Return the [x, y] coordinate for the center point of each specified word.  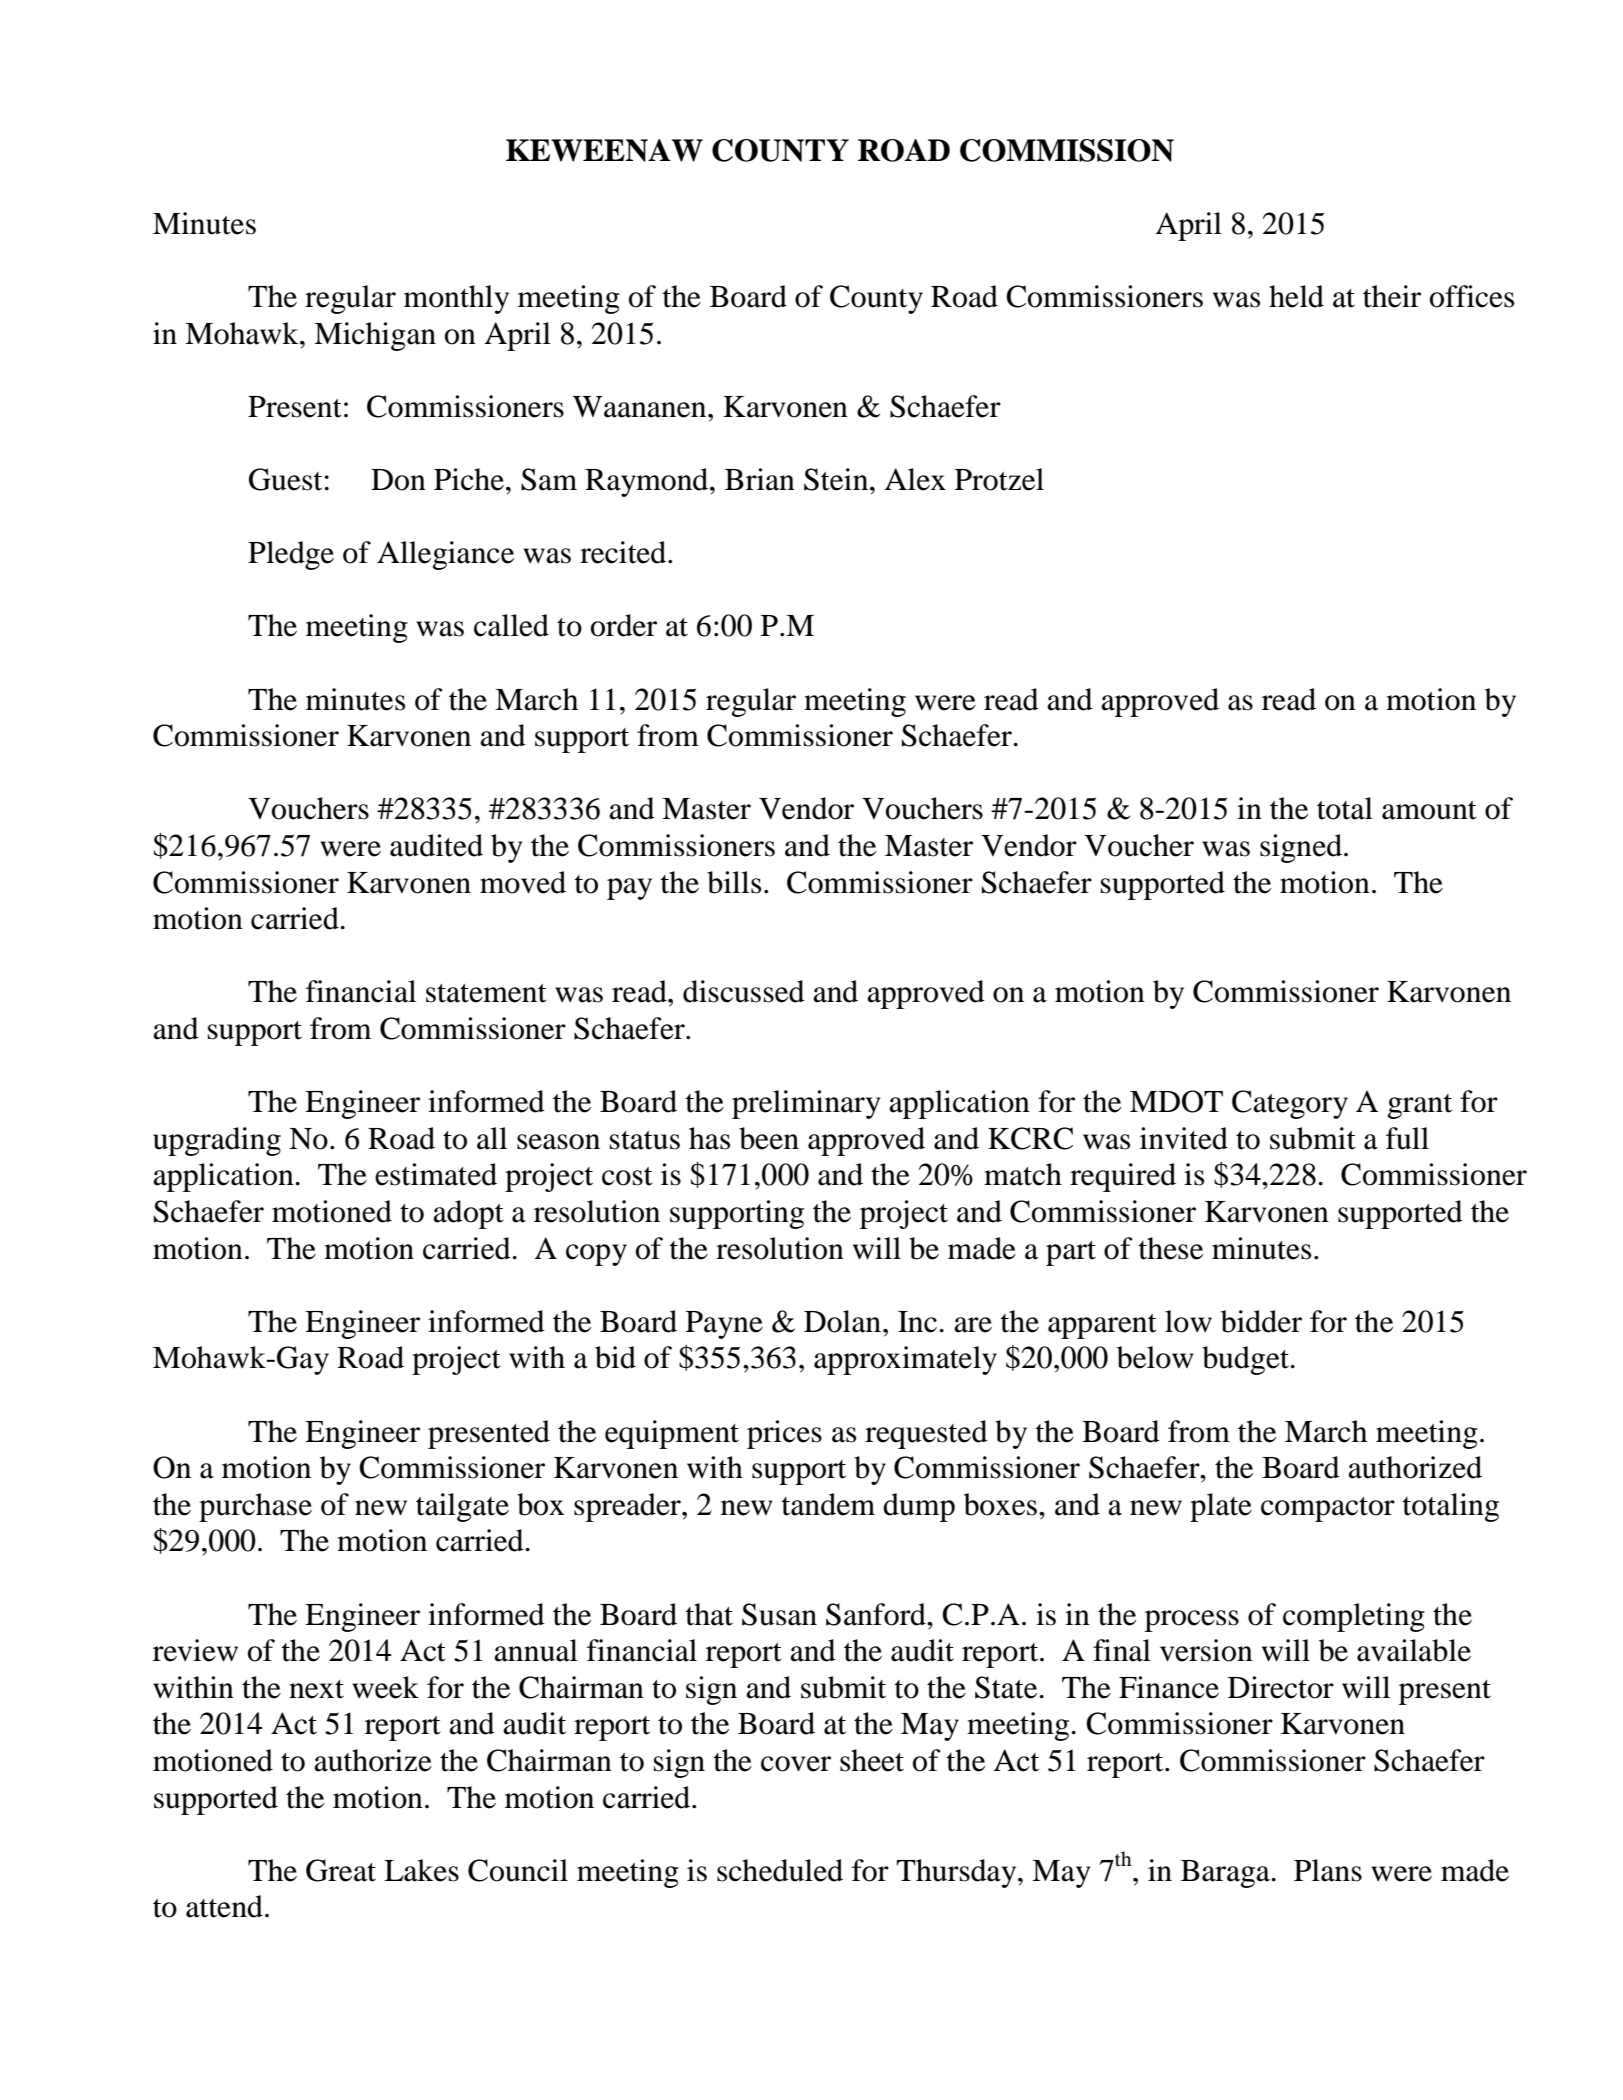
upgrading [217, 1141]
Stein [837, 479]
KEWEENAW [604, 150]
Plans [1328, 1870]
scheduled [780, 1870]
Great [341, 1870]
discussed [744, 991]
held [1296, 296]
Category [1290, 1104]
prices [784, 1434]
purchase [255, 1507]
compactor [1328, 1509]
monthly [456, 299]
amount [1429, 810]
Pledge [291, 555]
